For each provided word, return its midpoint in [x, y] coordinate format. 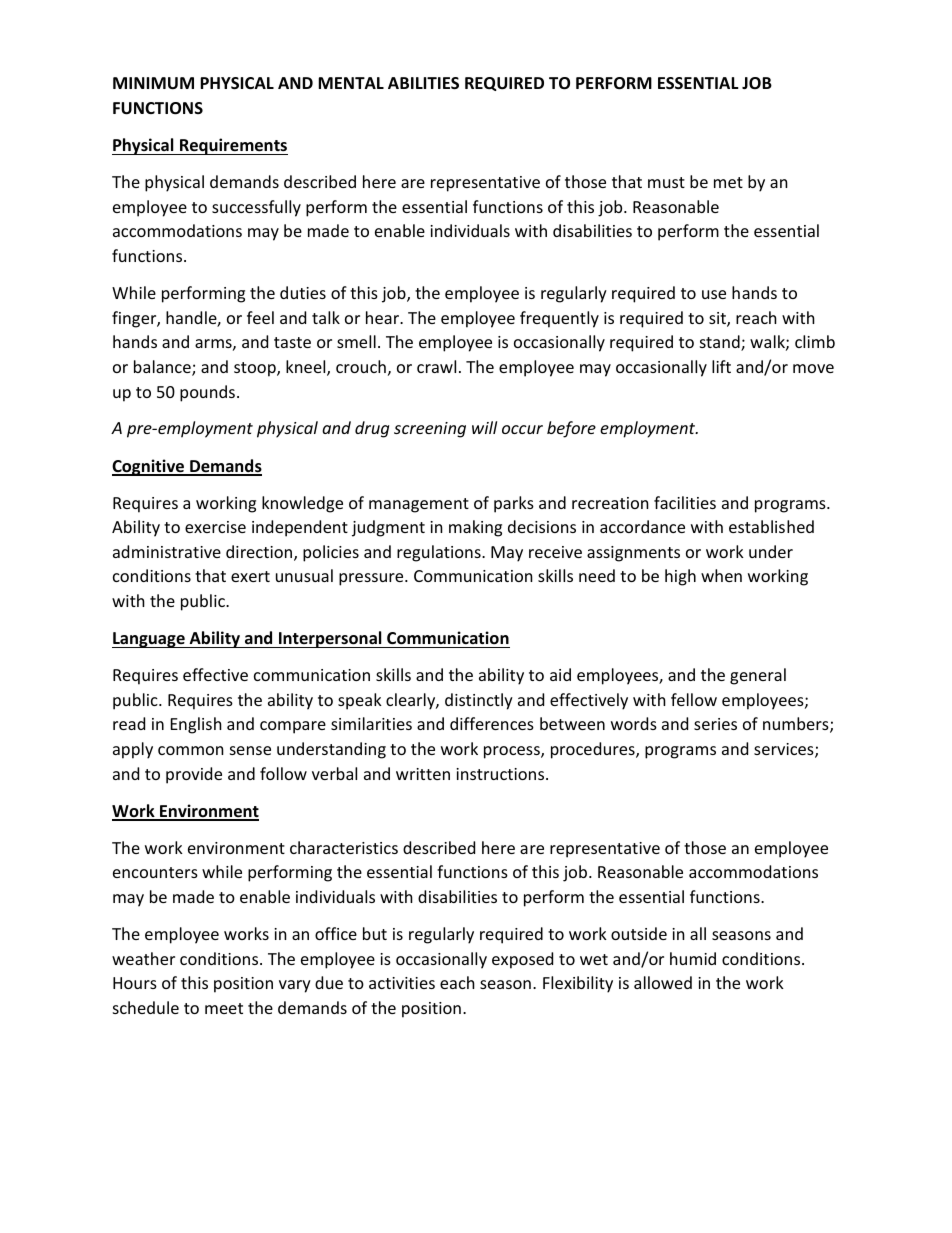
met [728, 182]
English [196, 725]
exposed [522, 960]
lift [721, 366]
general [758, 676]
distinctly [479, 701]
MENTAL [351, 83]
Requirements [233, 146]
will [484, 427]
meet [224, 1008]
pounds [207, 393]
